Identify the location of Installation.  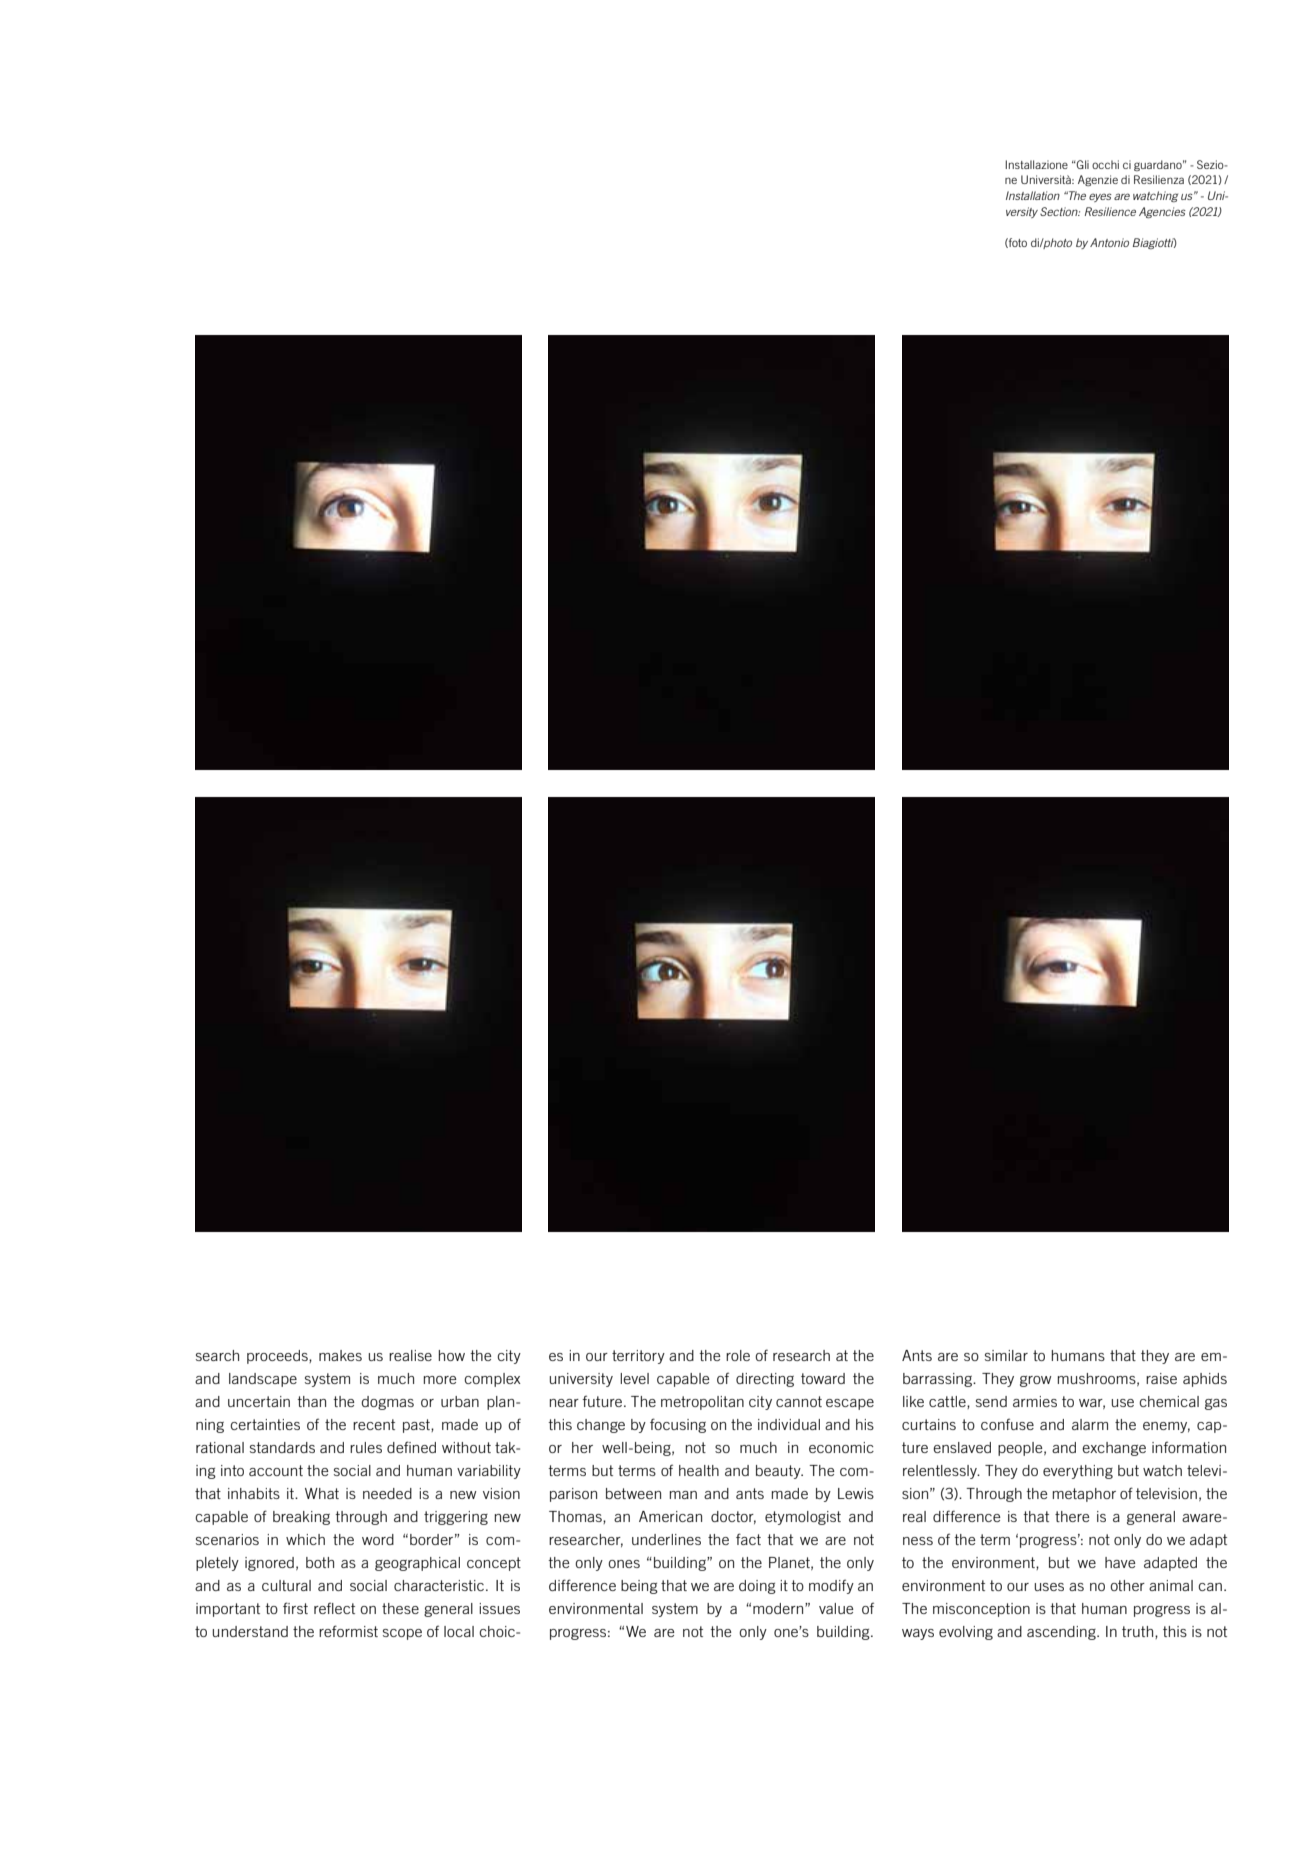
(1033, 195).
